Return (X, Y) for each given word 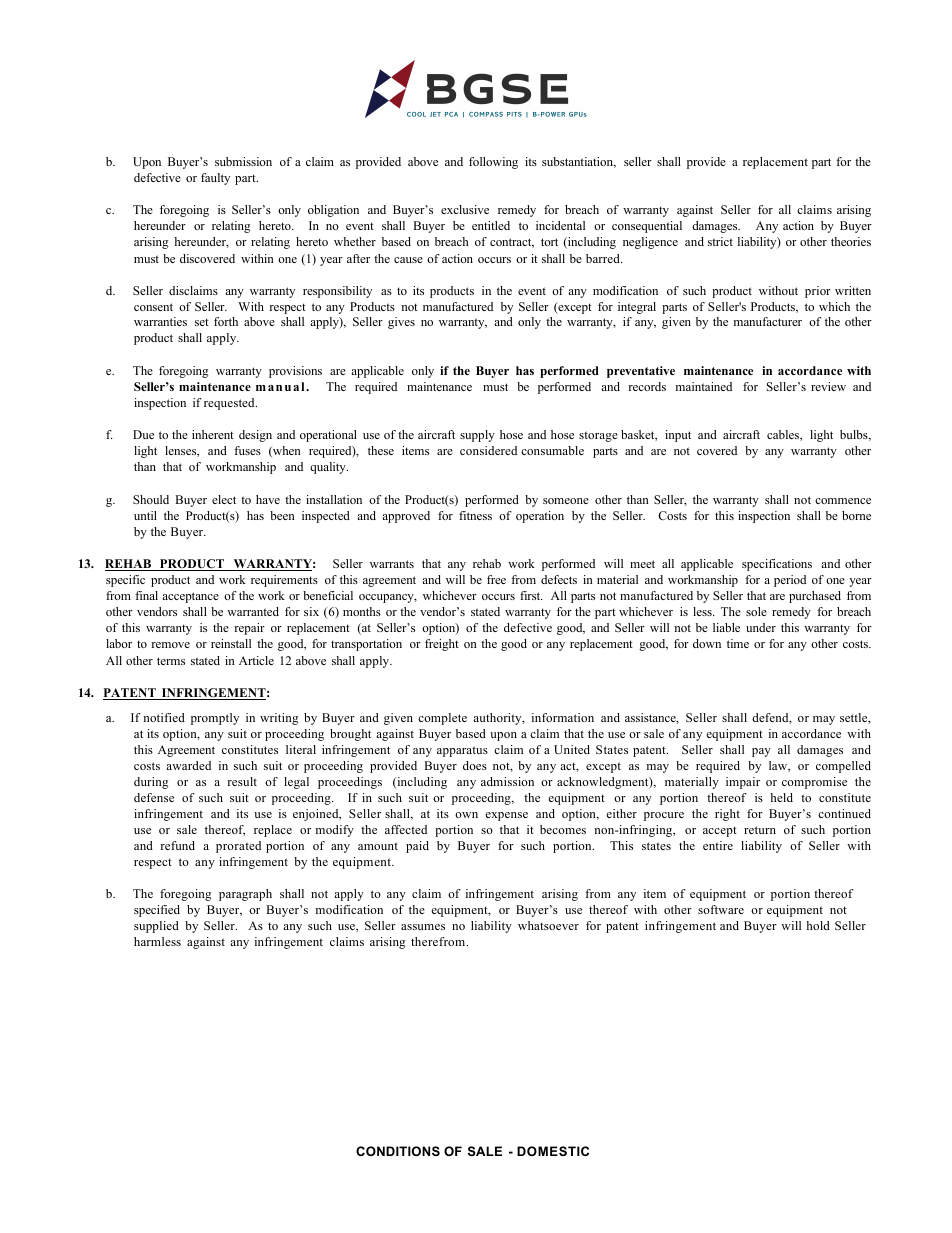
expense (506, 816)
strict (720, 241)
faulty (215, 179)
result (242, 781)
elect (224, 499)
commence (843, 501)
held (781, 797)
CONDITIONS (398, 1151)
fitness (475, 515)
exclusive (465, 209)
